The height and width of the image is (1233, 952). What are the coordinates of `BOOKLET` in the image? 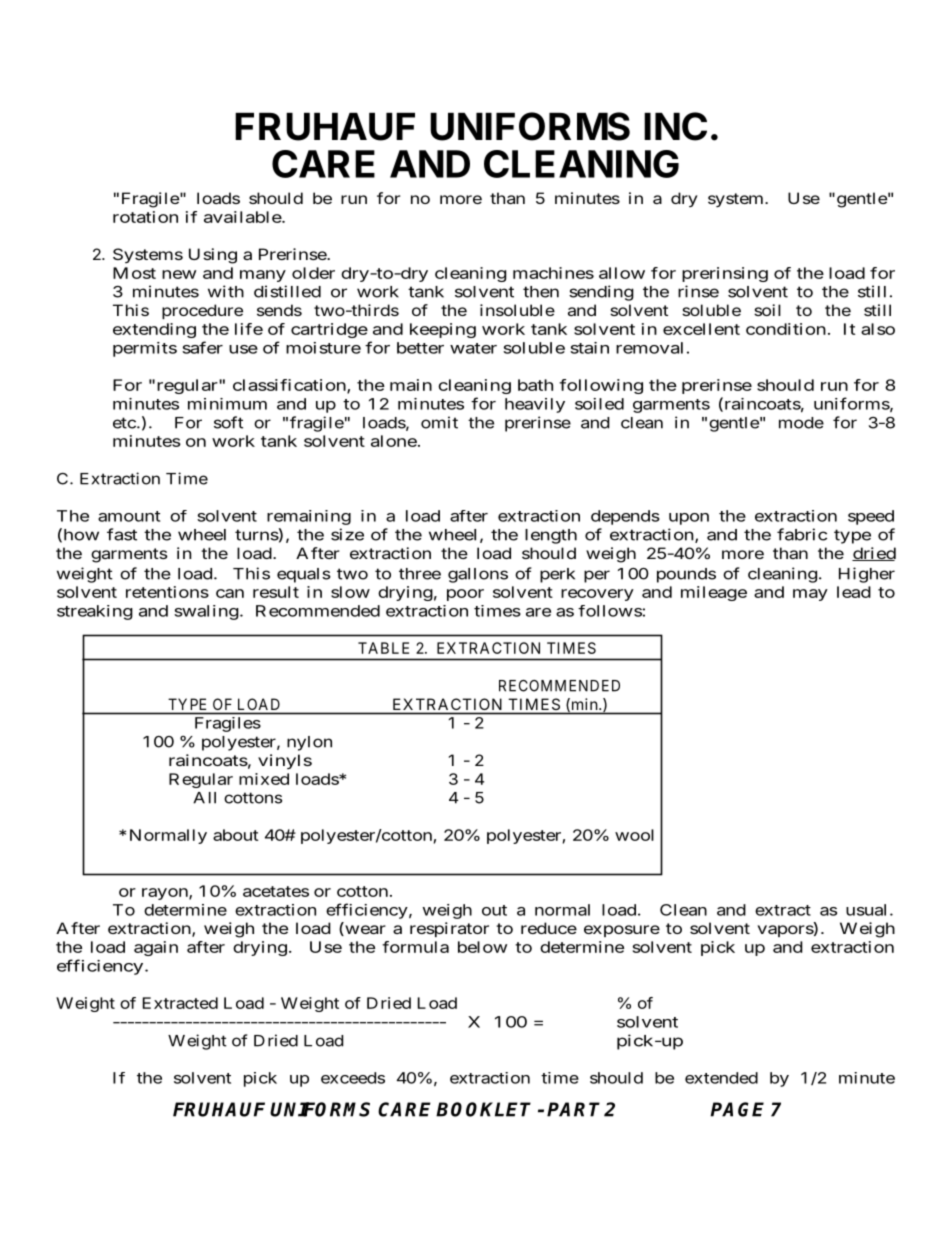 It's located at (483, 1109).
